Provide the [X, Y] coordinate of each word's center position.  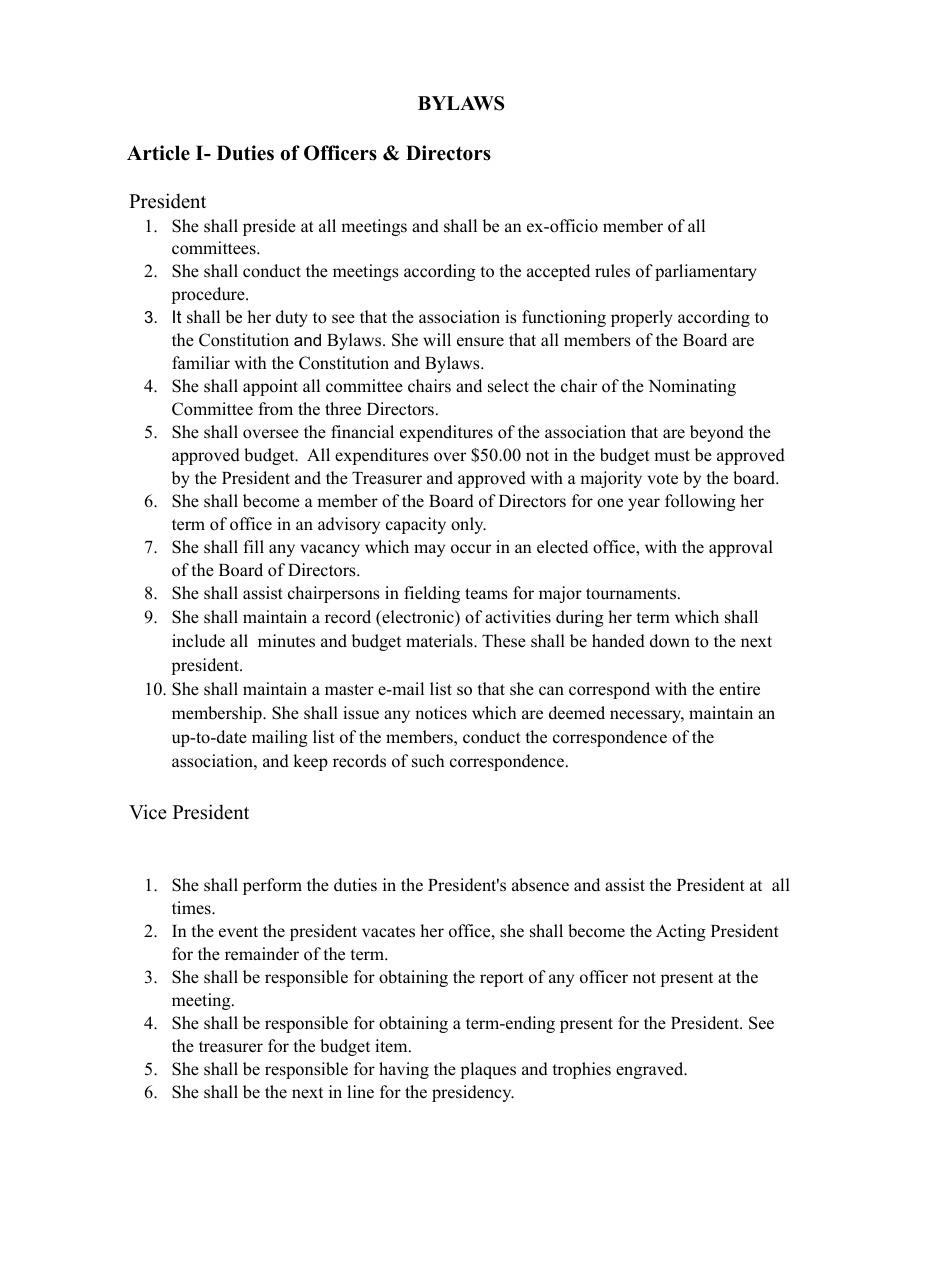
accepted [558, 272]
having [404, 1070]
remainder [262, 954]
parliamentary [706, 272]
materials [440, 641]
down [670, 641]
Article [158, 153]
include [198, 641]
